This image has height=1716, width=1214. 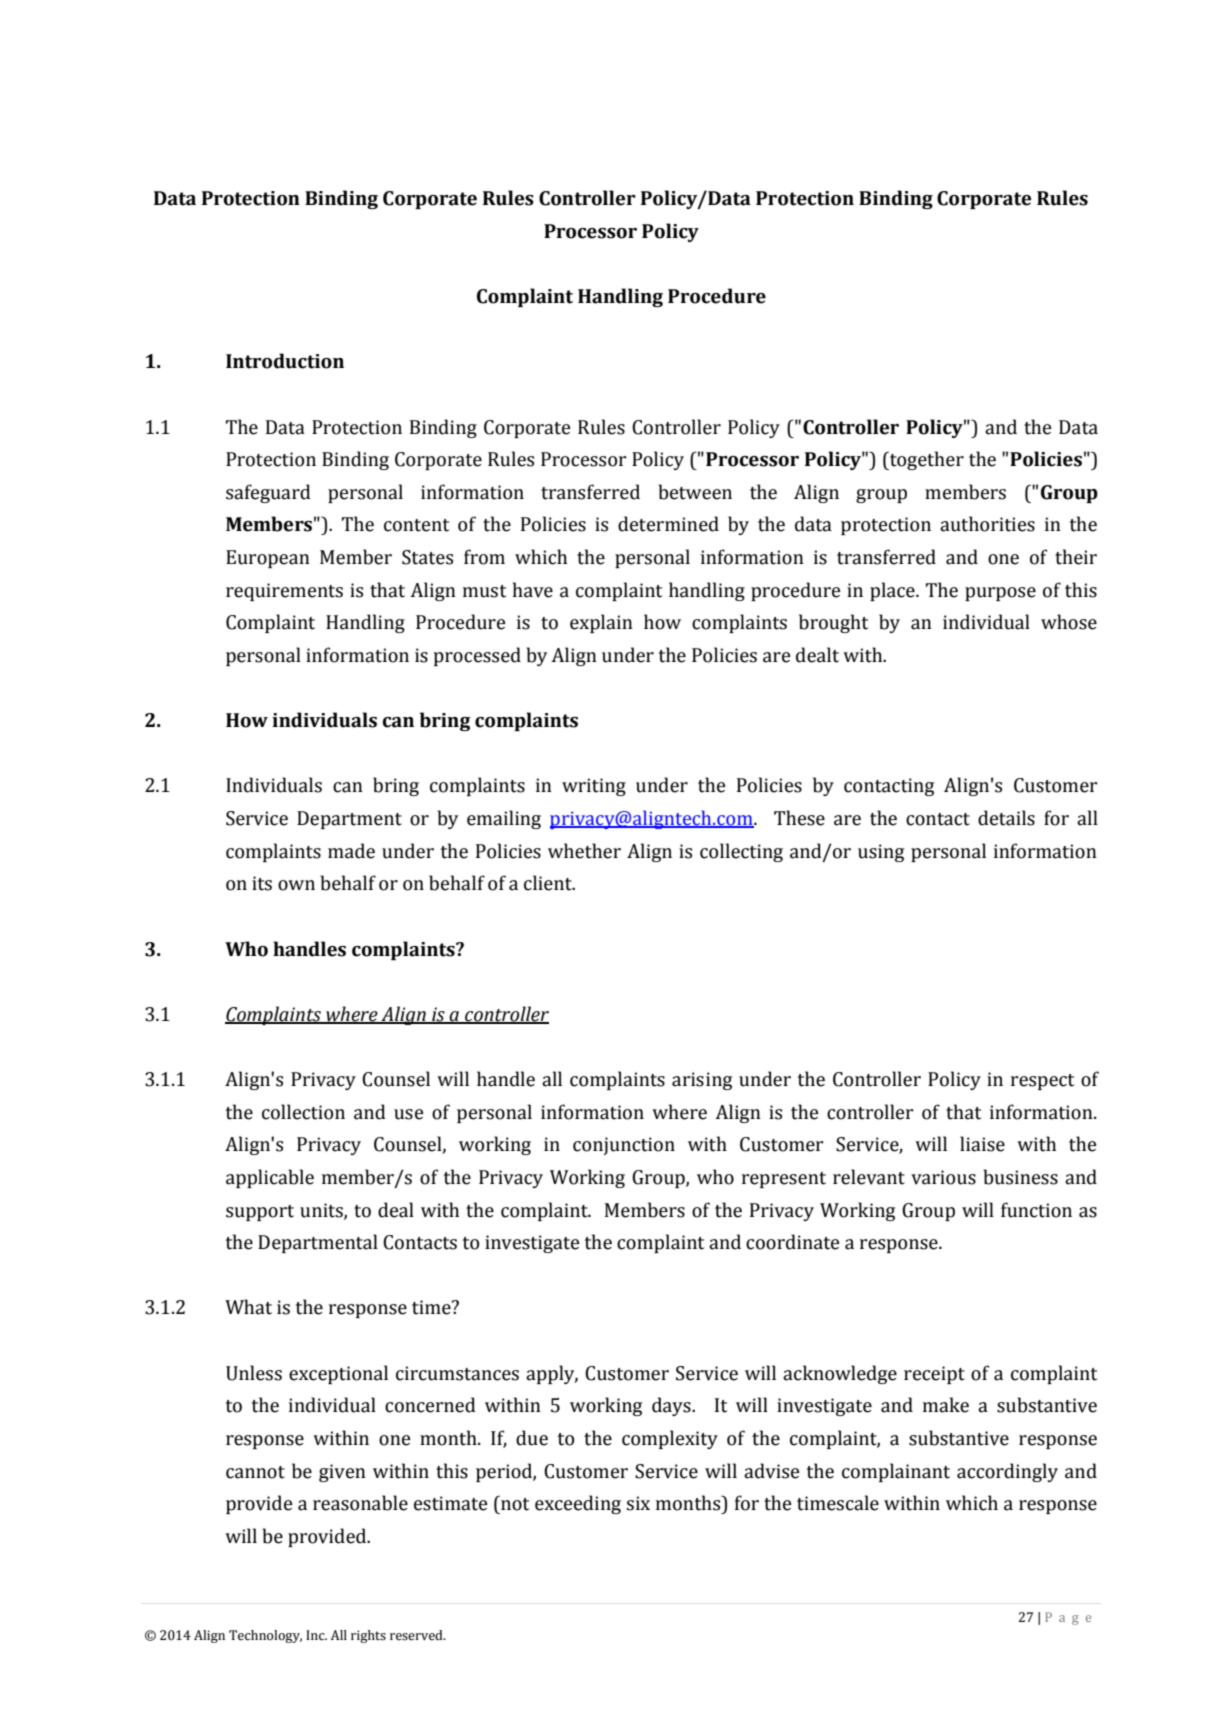 What do you see at coordinates (477, 656) in the image?
I see `processed` at bounding box center [477, 656].
